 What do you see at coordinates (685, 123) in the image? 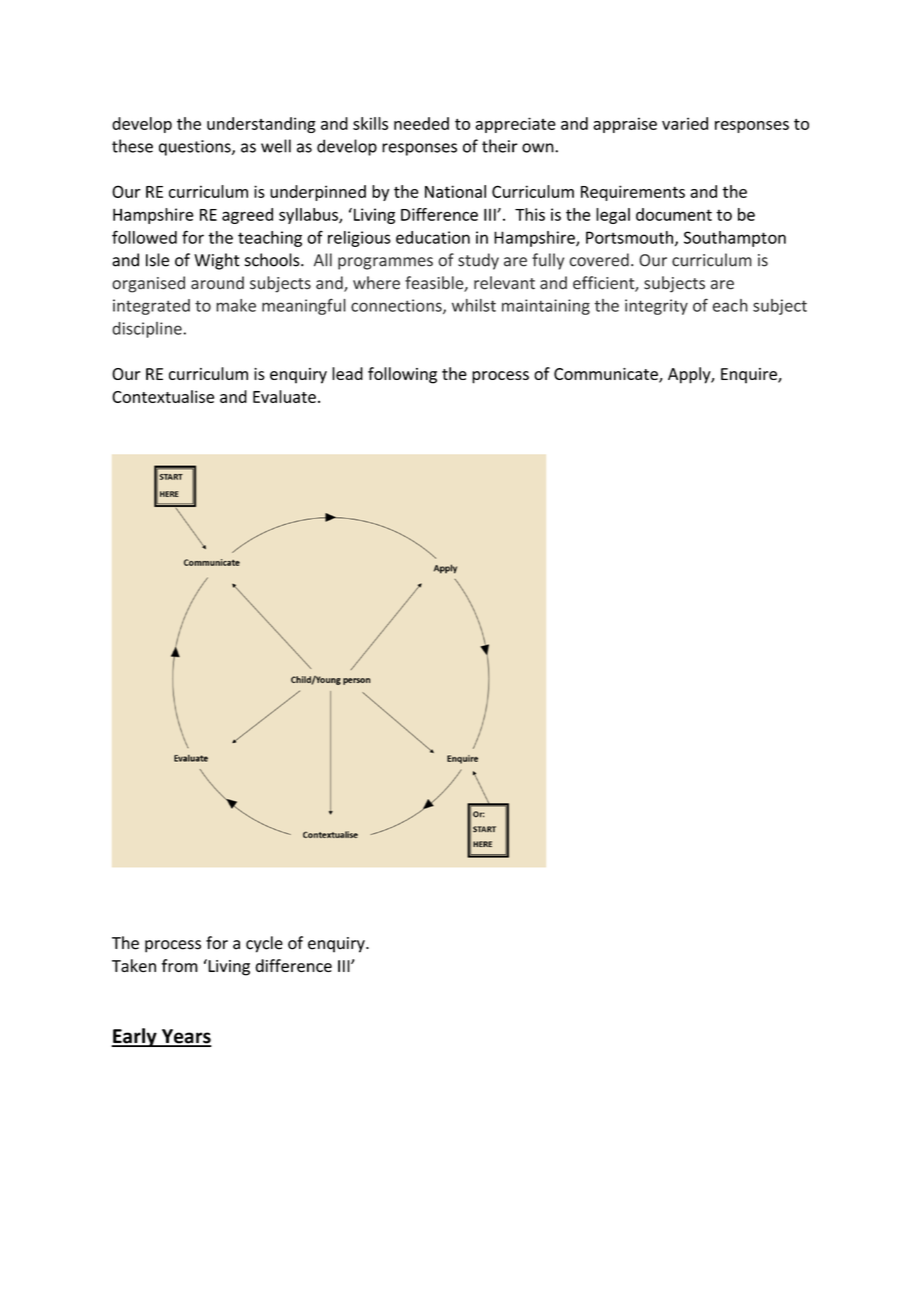
I see `varied` at bounding box center [685, 123].
